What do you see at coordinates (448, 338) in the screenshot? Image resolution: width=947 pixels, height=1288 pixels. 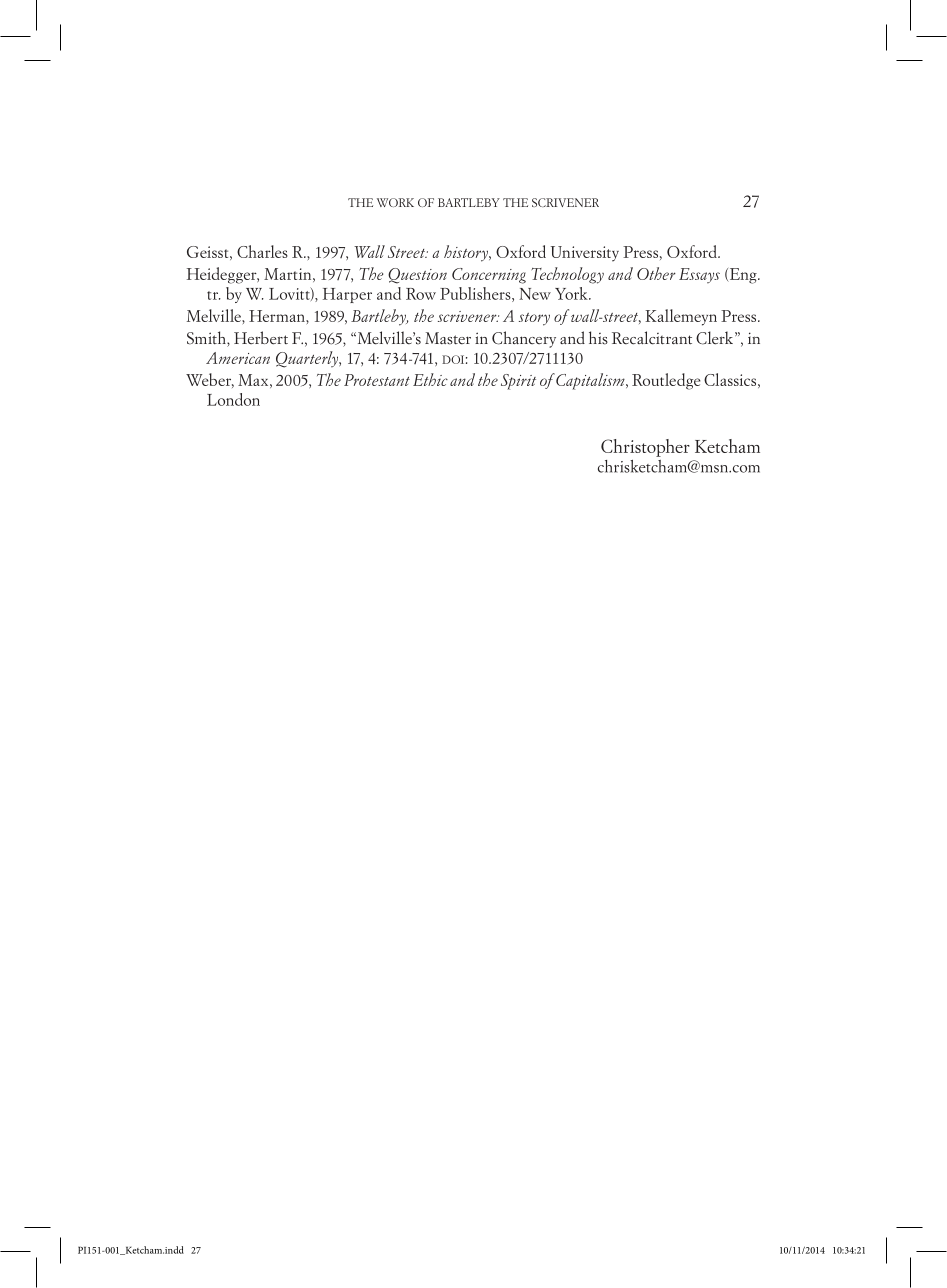 I see `Master` at bounding box center [448, 338].
